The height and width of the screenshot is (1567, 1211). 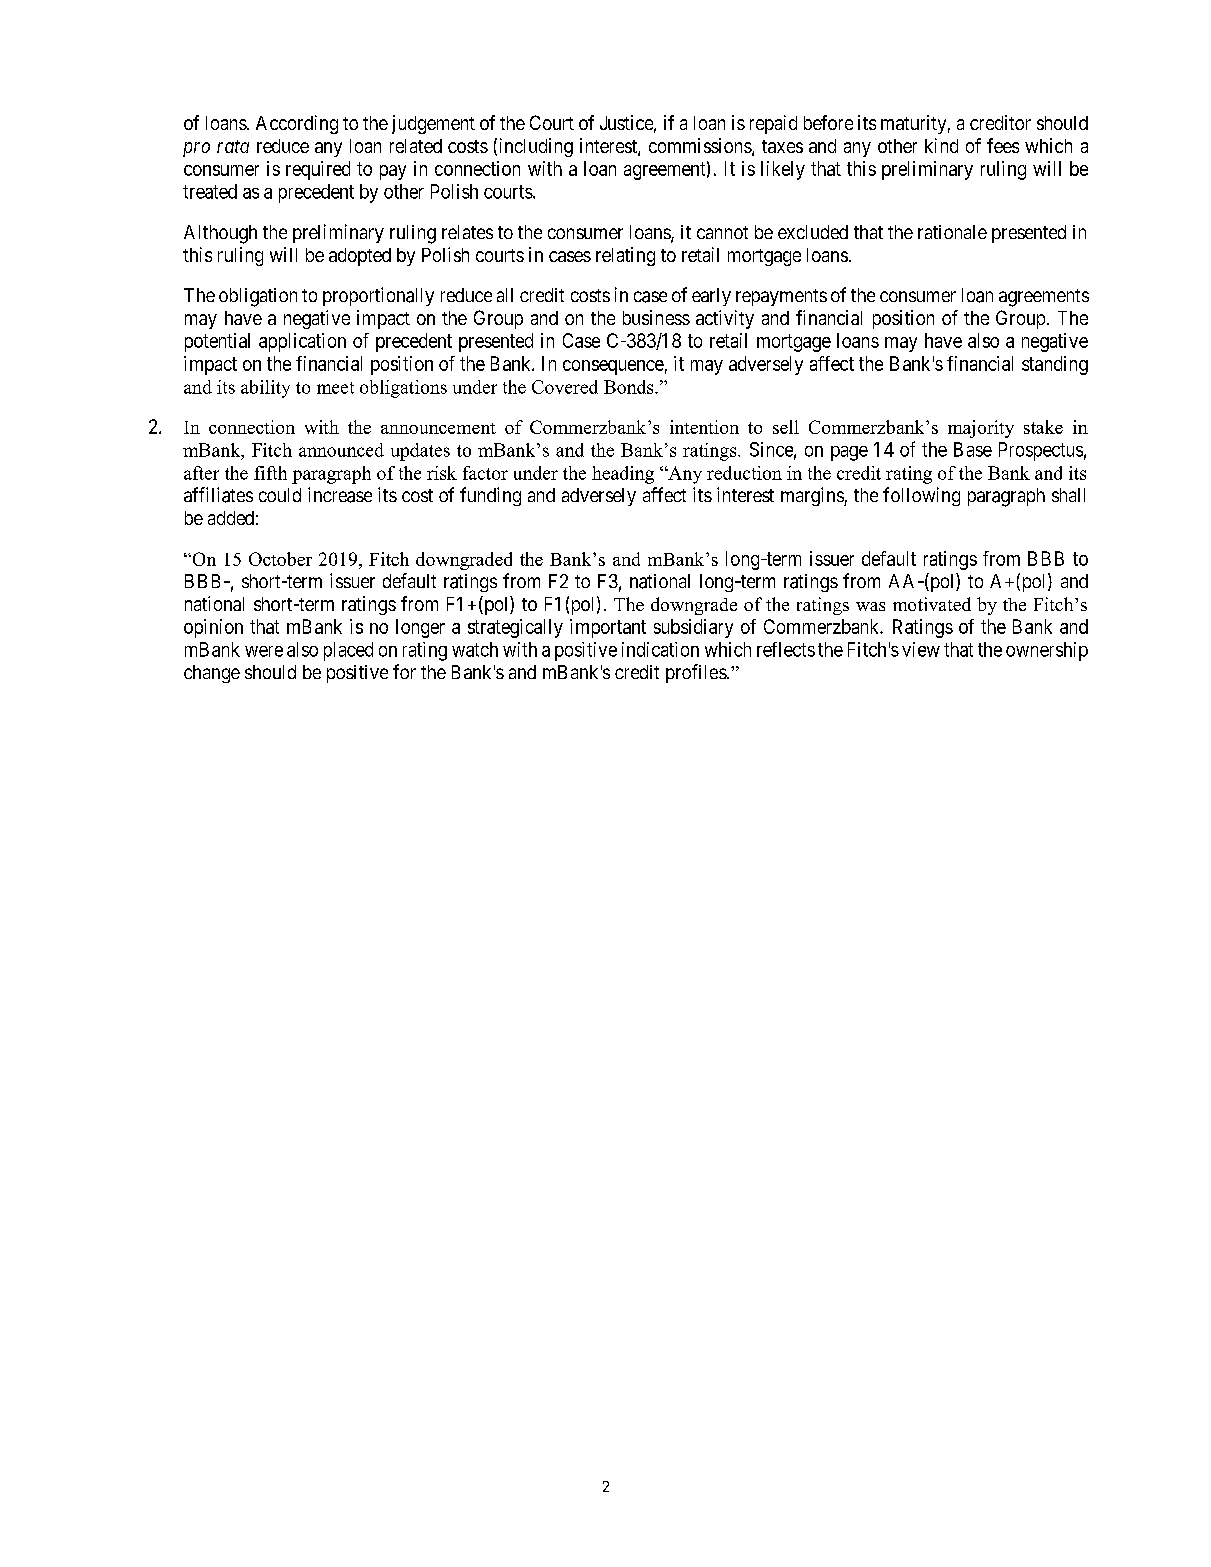 I want to click on heading, so click(x=623, y=475).
